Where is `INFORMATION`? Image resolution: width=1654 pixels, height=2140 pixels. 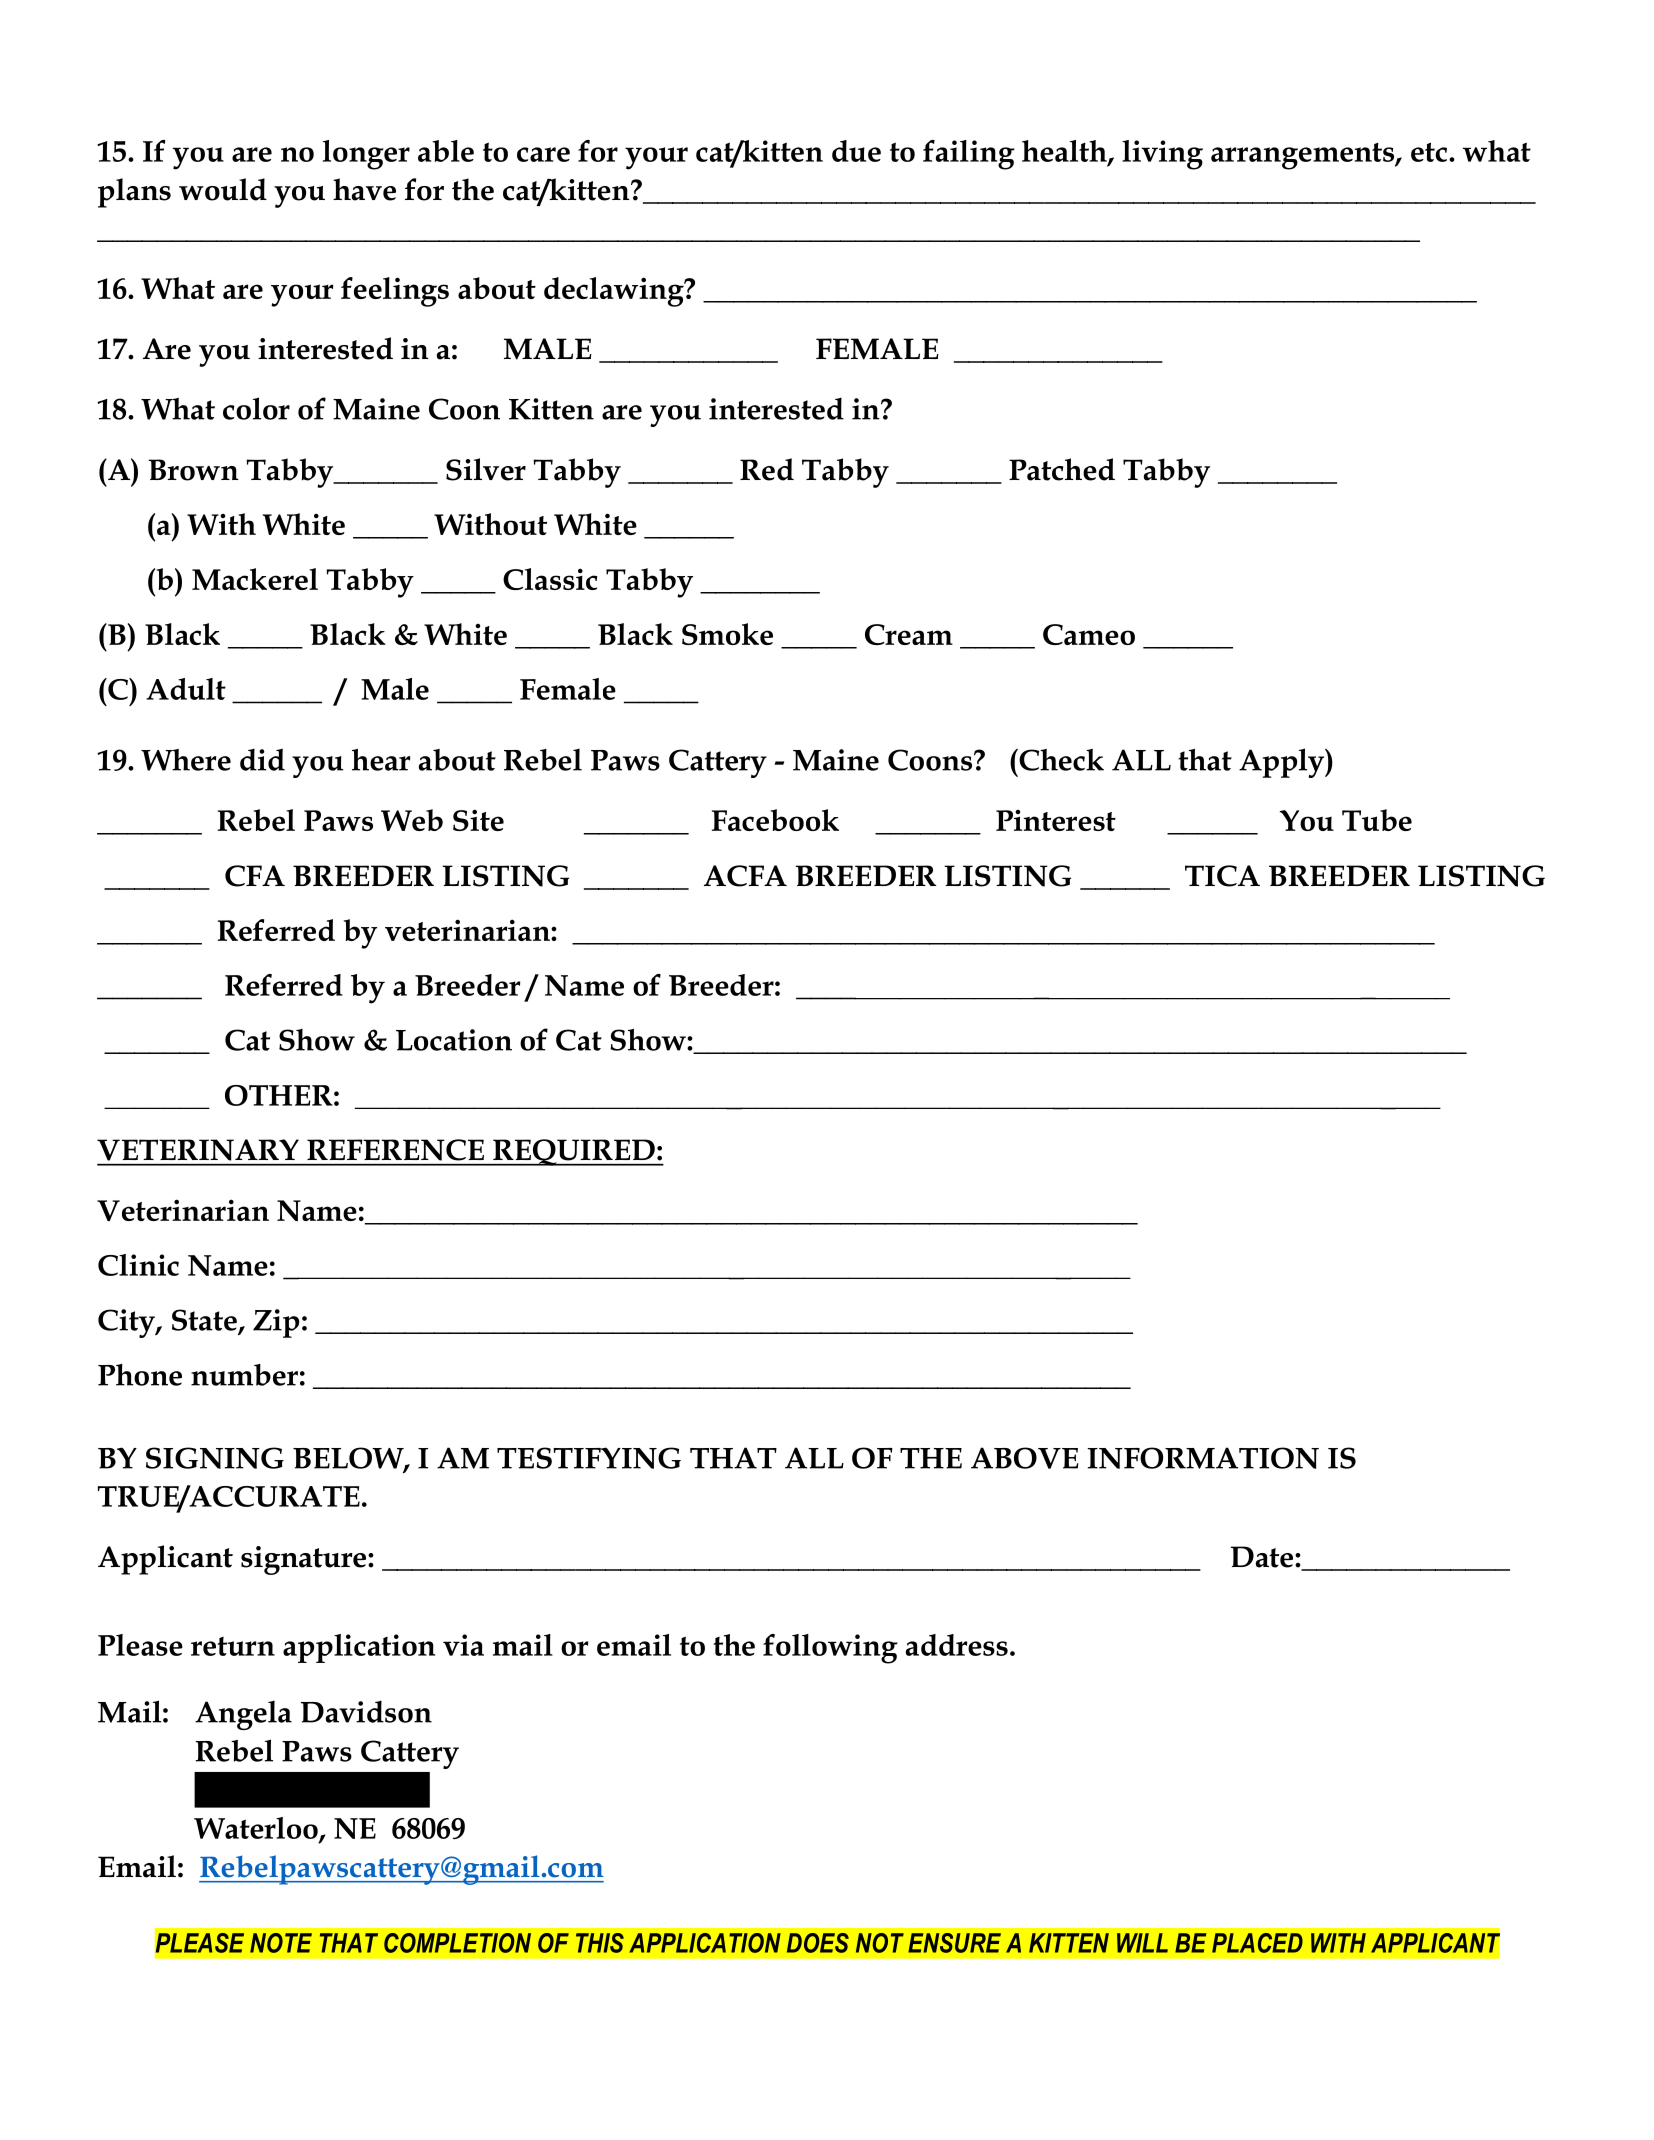
INFORMATION is located at coordinates (1203, 1458).
